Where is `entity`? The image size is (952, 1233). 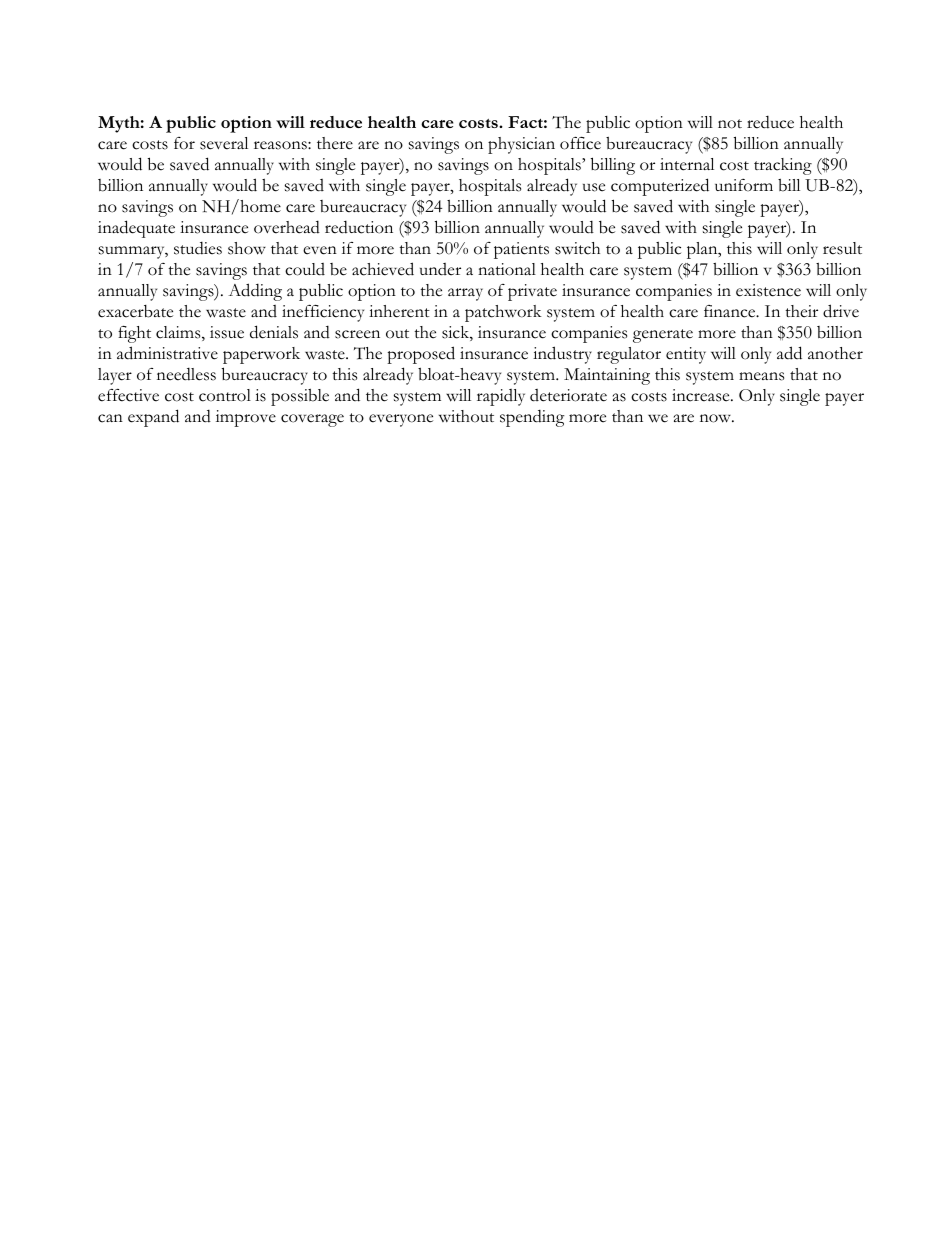
entity is located at coordinates (686, 355).
